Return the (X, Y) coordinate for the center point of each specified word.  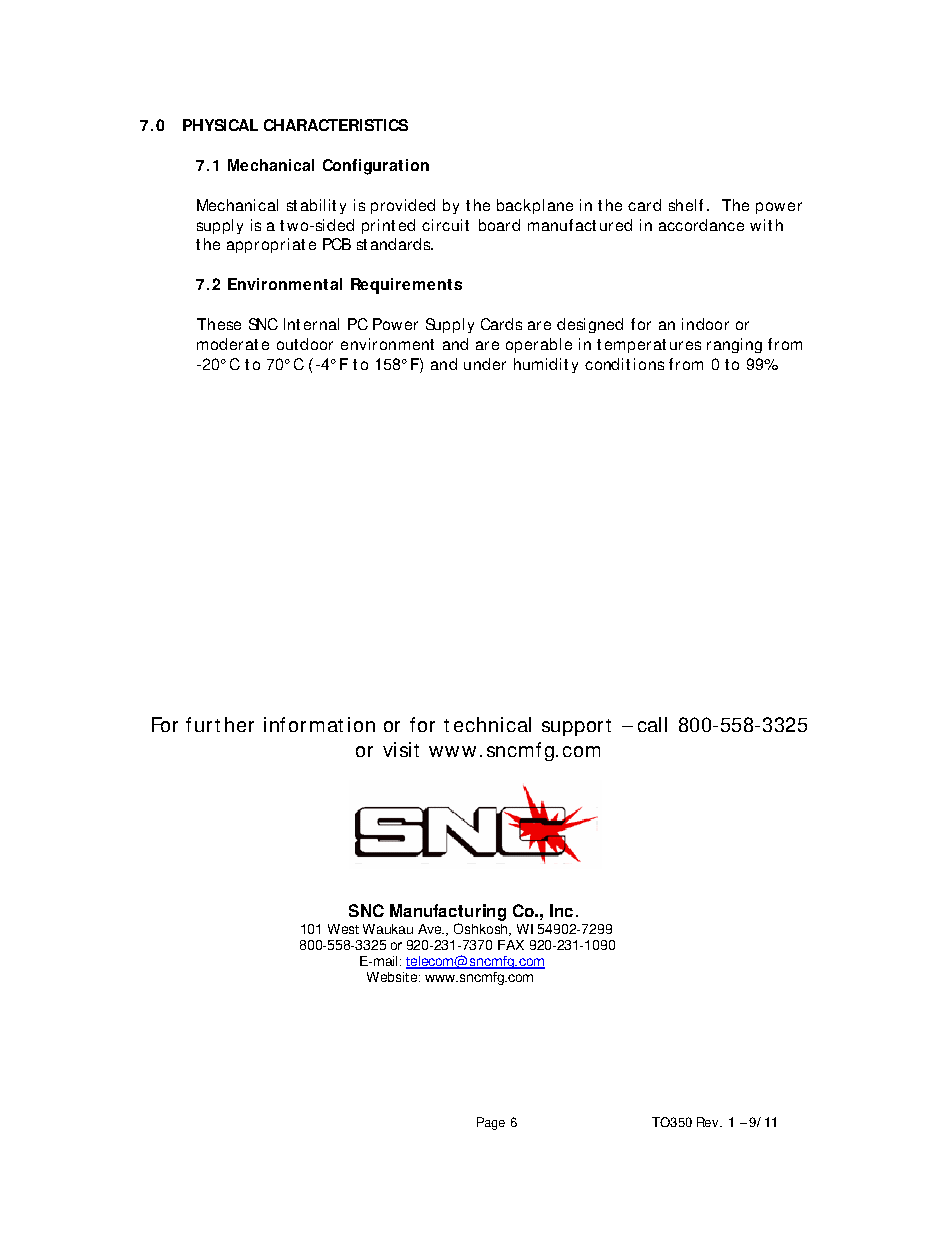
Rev (709, 1122)
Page (491, 1123)
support (576, 727)
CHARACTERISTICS (336, 125)
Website (392, 977)
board (499, 225)
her (239, 724)
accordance (701, 225)
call (652, 724)
